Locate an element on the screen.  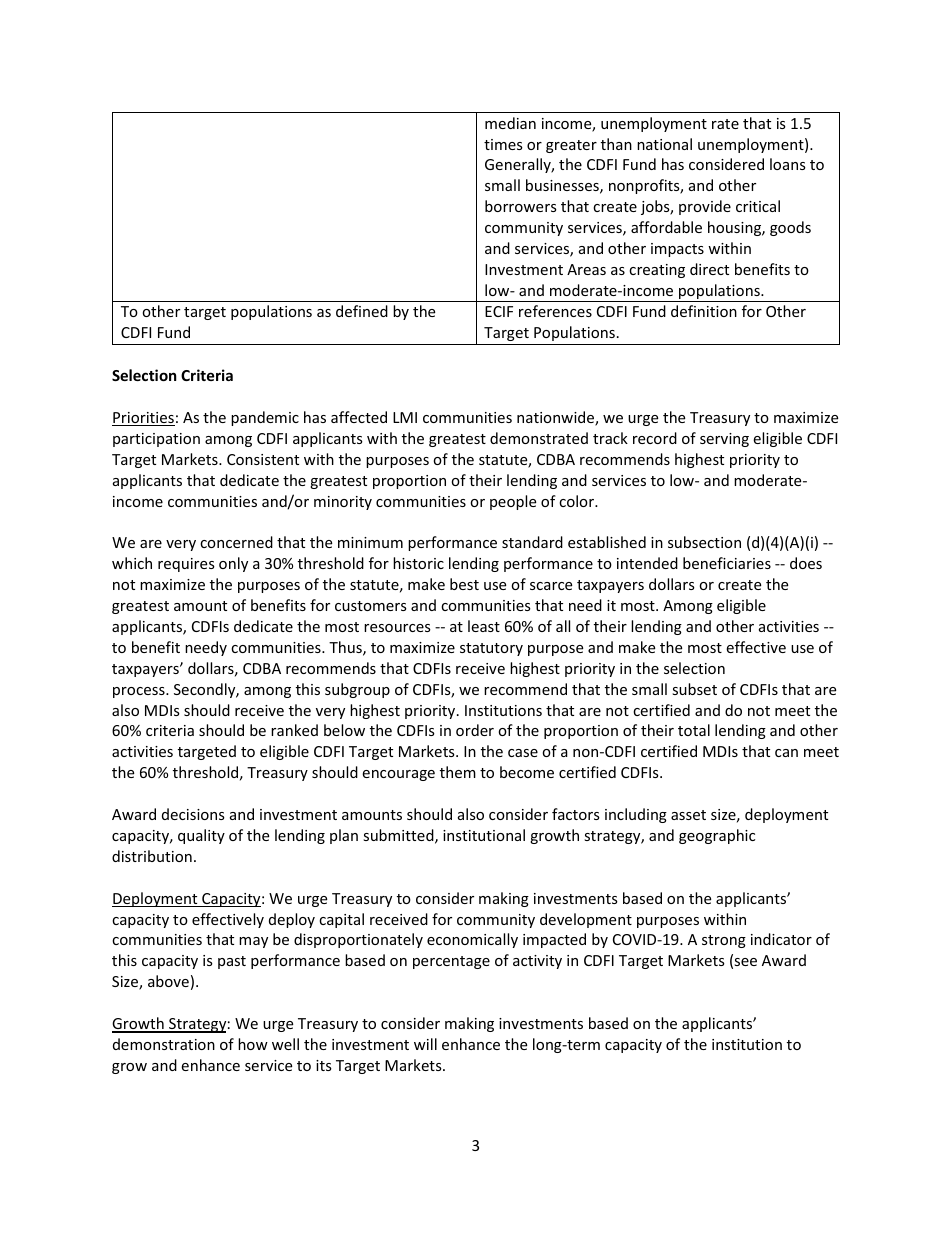
strong is located at coordinates (724, 941).
